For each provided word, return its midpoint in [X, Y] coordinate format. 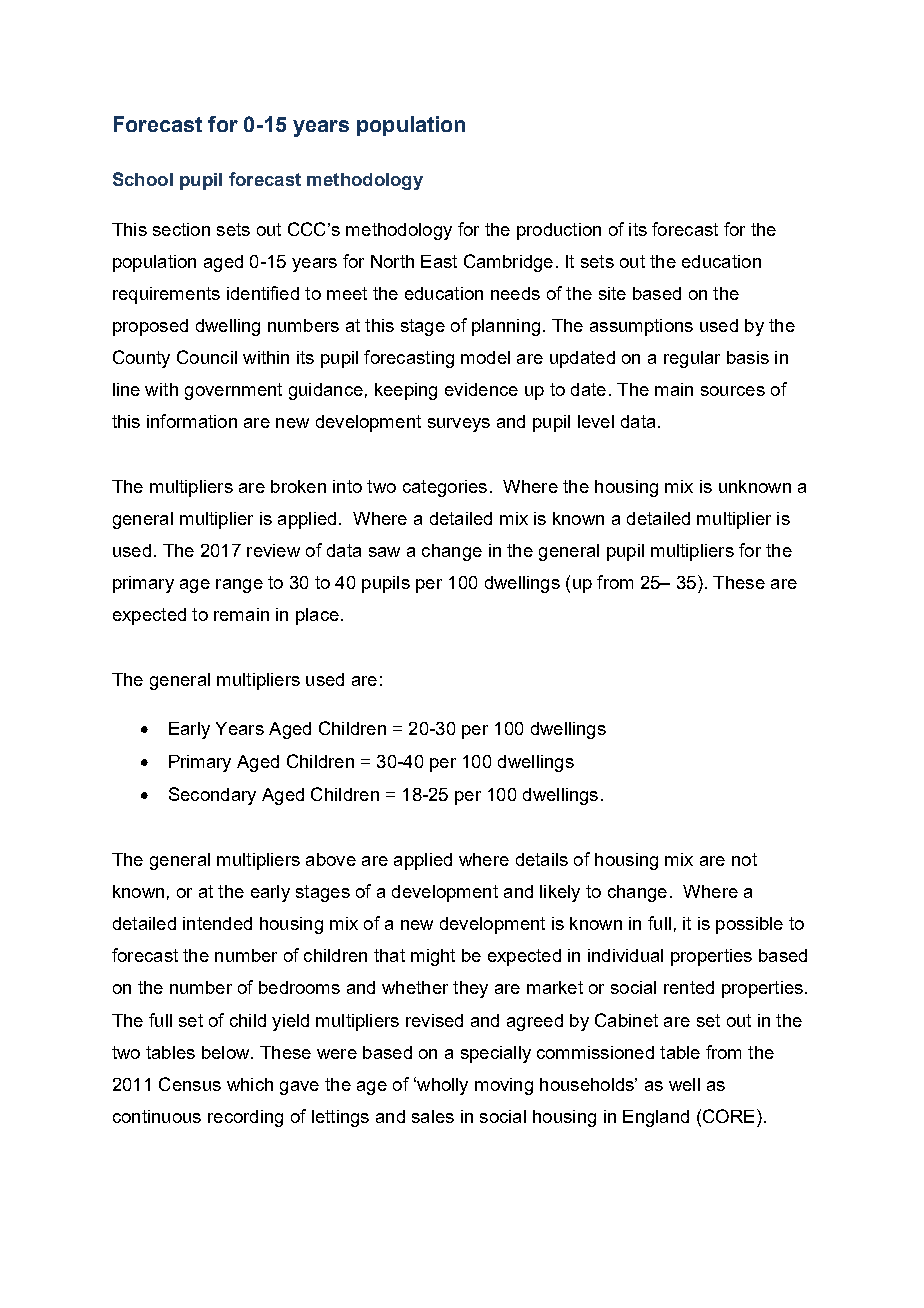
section [181, 229]
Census [190, 1084]
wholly [441, 1086]
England [656, 1118]
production [559, 231]
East [439, 261]
